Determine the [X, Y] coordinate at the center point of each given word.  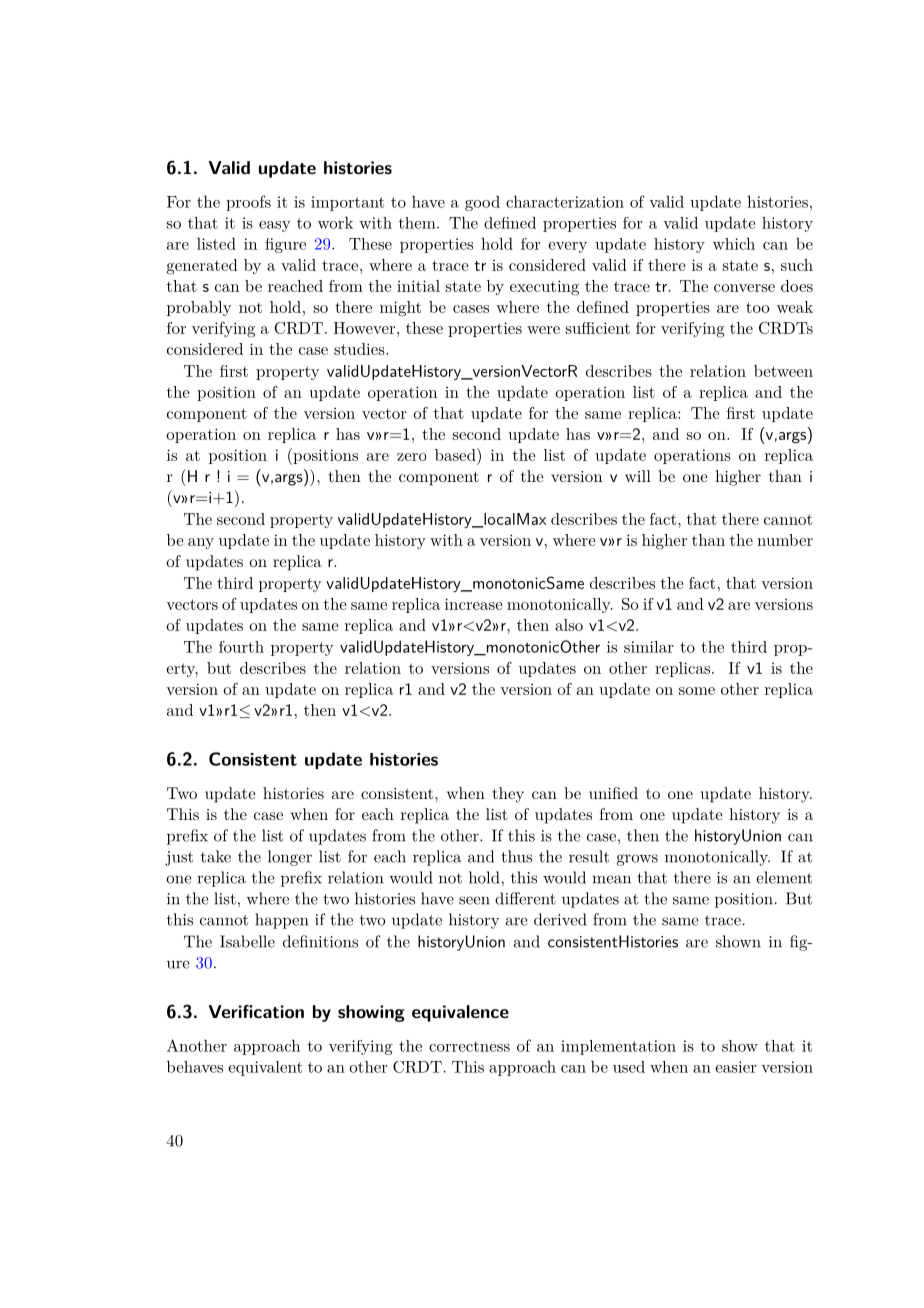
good [482, 203]
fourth [241, 647]
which [734, 243]
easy [275, 226]
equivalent [265, 1068]
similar [648, 647]
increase [474, 604]
